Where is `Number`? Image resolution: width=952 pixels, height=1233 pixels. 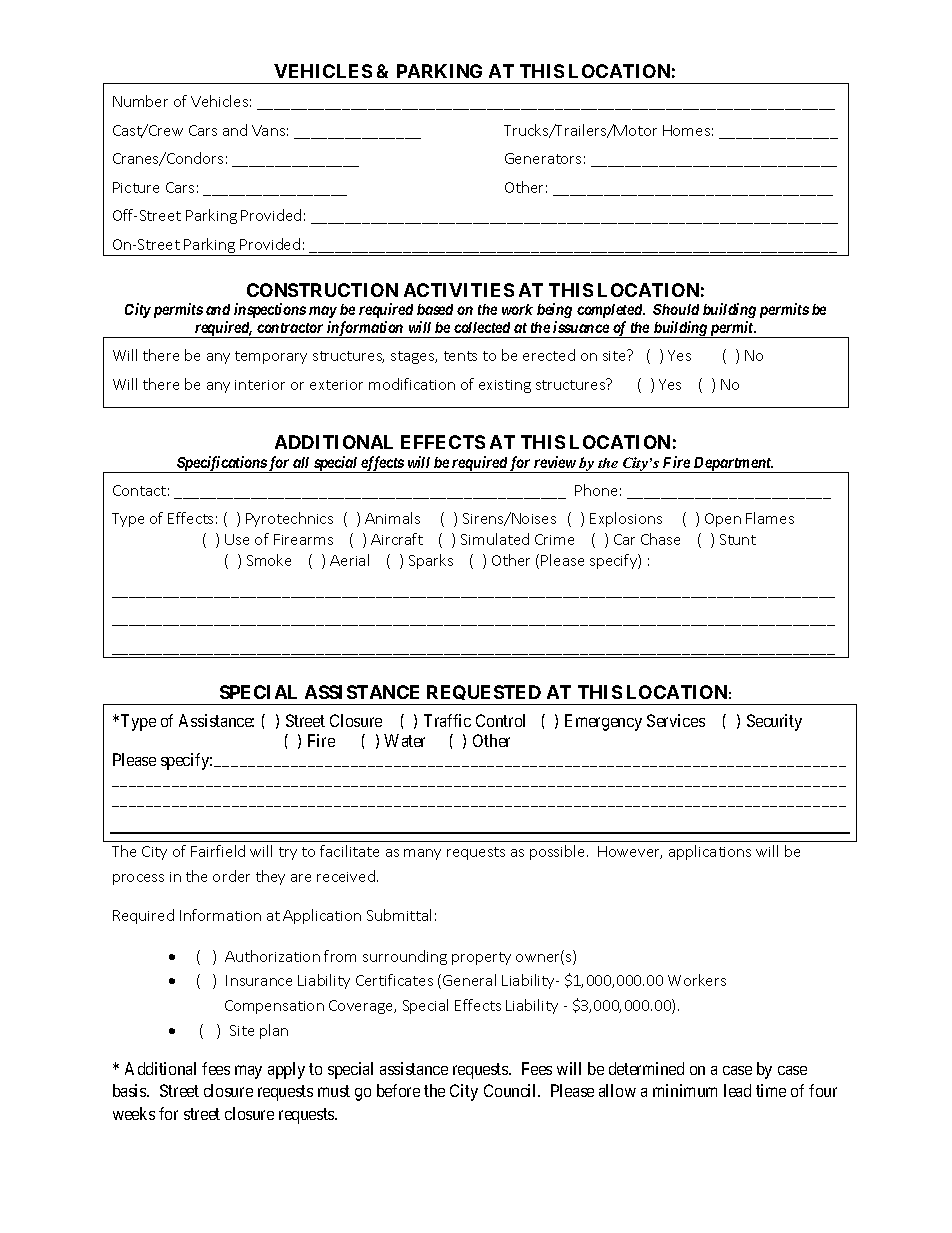
Number is located at coordinates (140, 101).
